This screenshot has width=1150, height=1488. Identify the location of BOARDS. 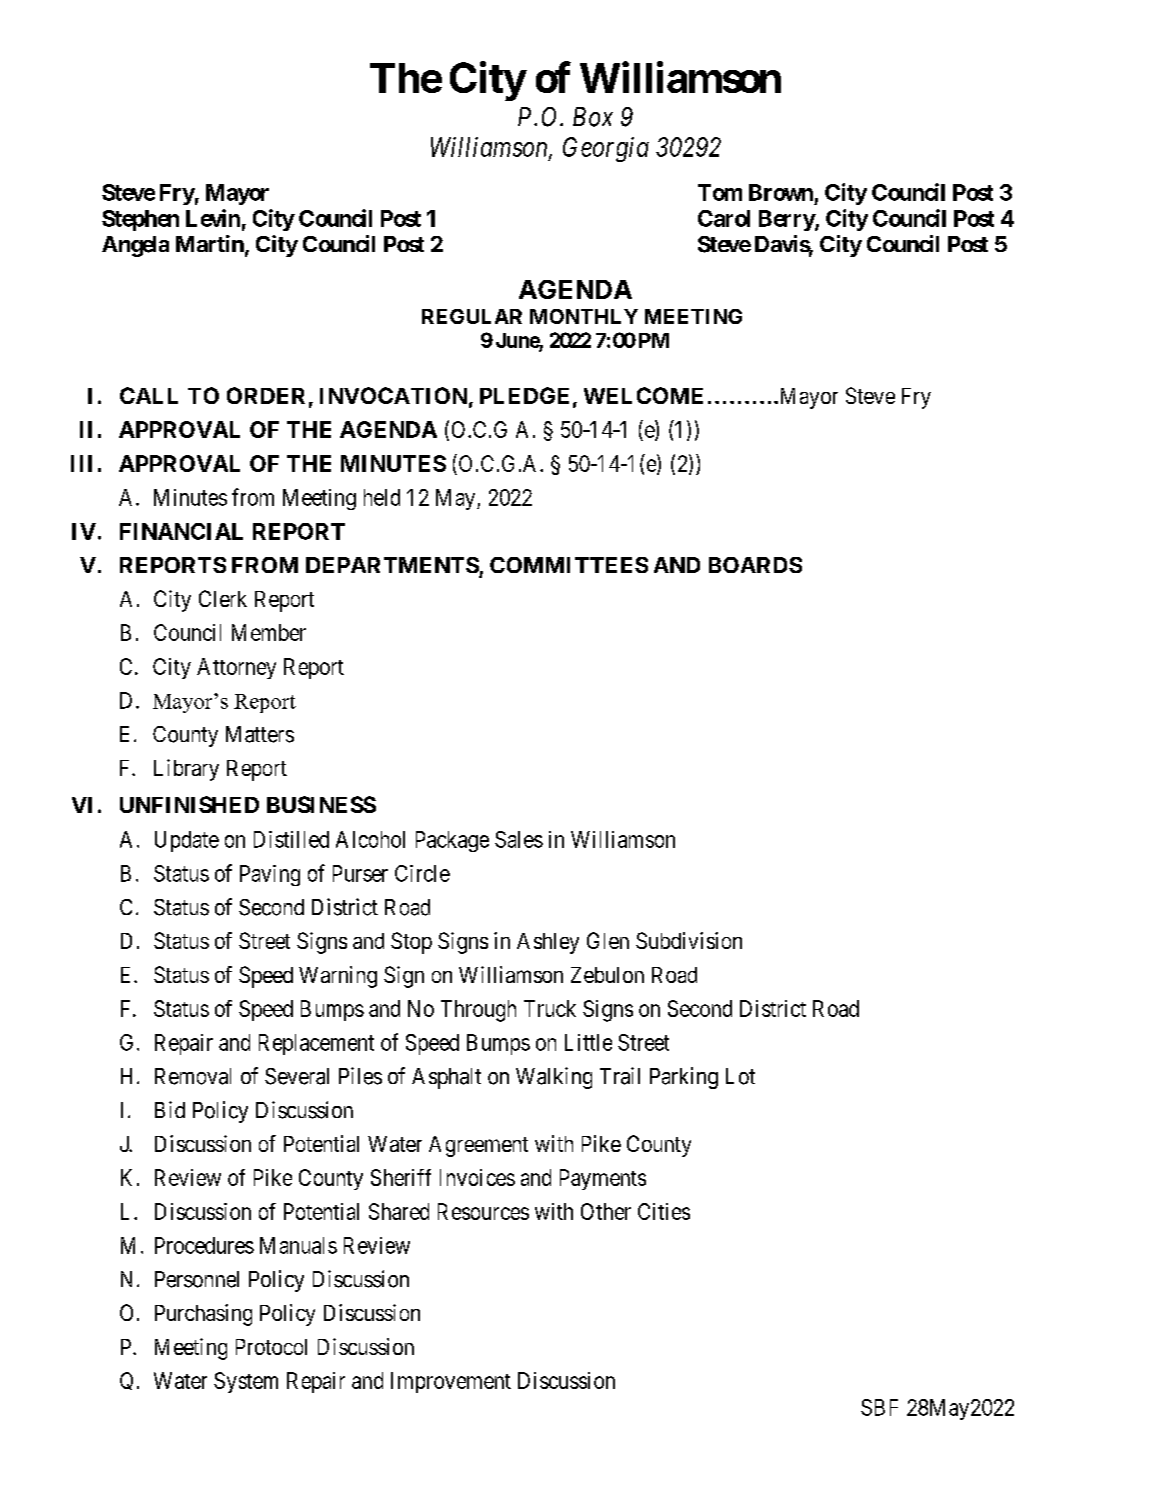
(755, 565).
